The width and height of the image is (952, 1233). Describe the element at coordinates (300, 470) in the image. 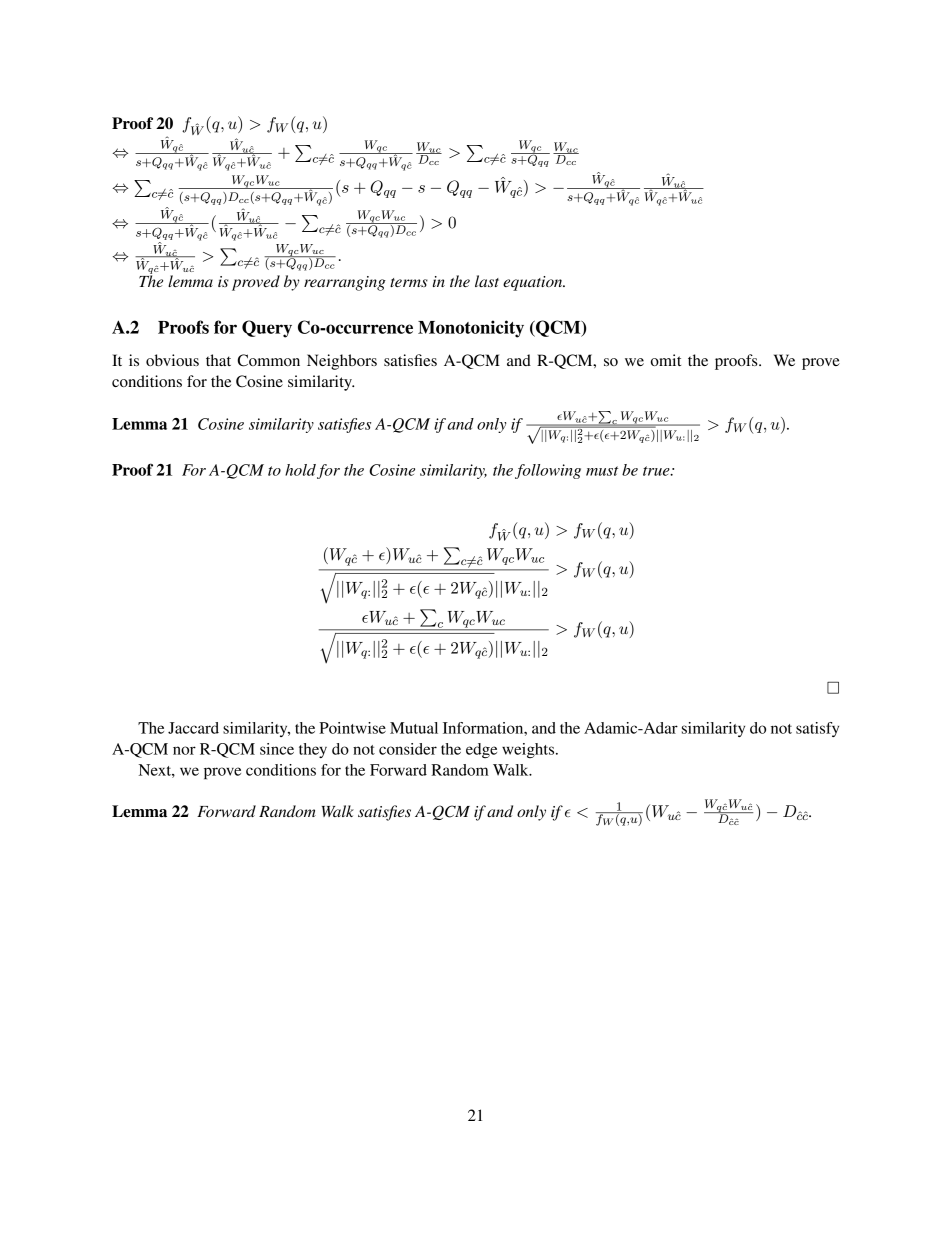

I see `hold` at that location.
